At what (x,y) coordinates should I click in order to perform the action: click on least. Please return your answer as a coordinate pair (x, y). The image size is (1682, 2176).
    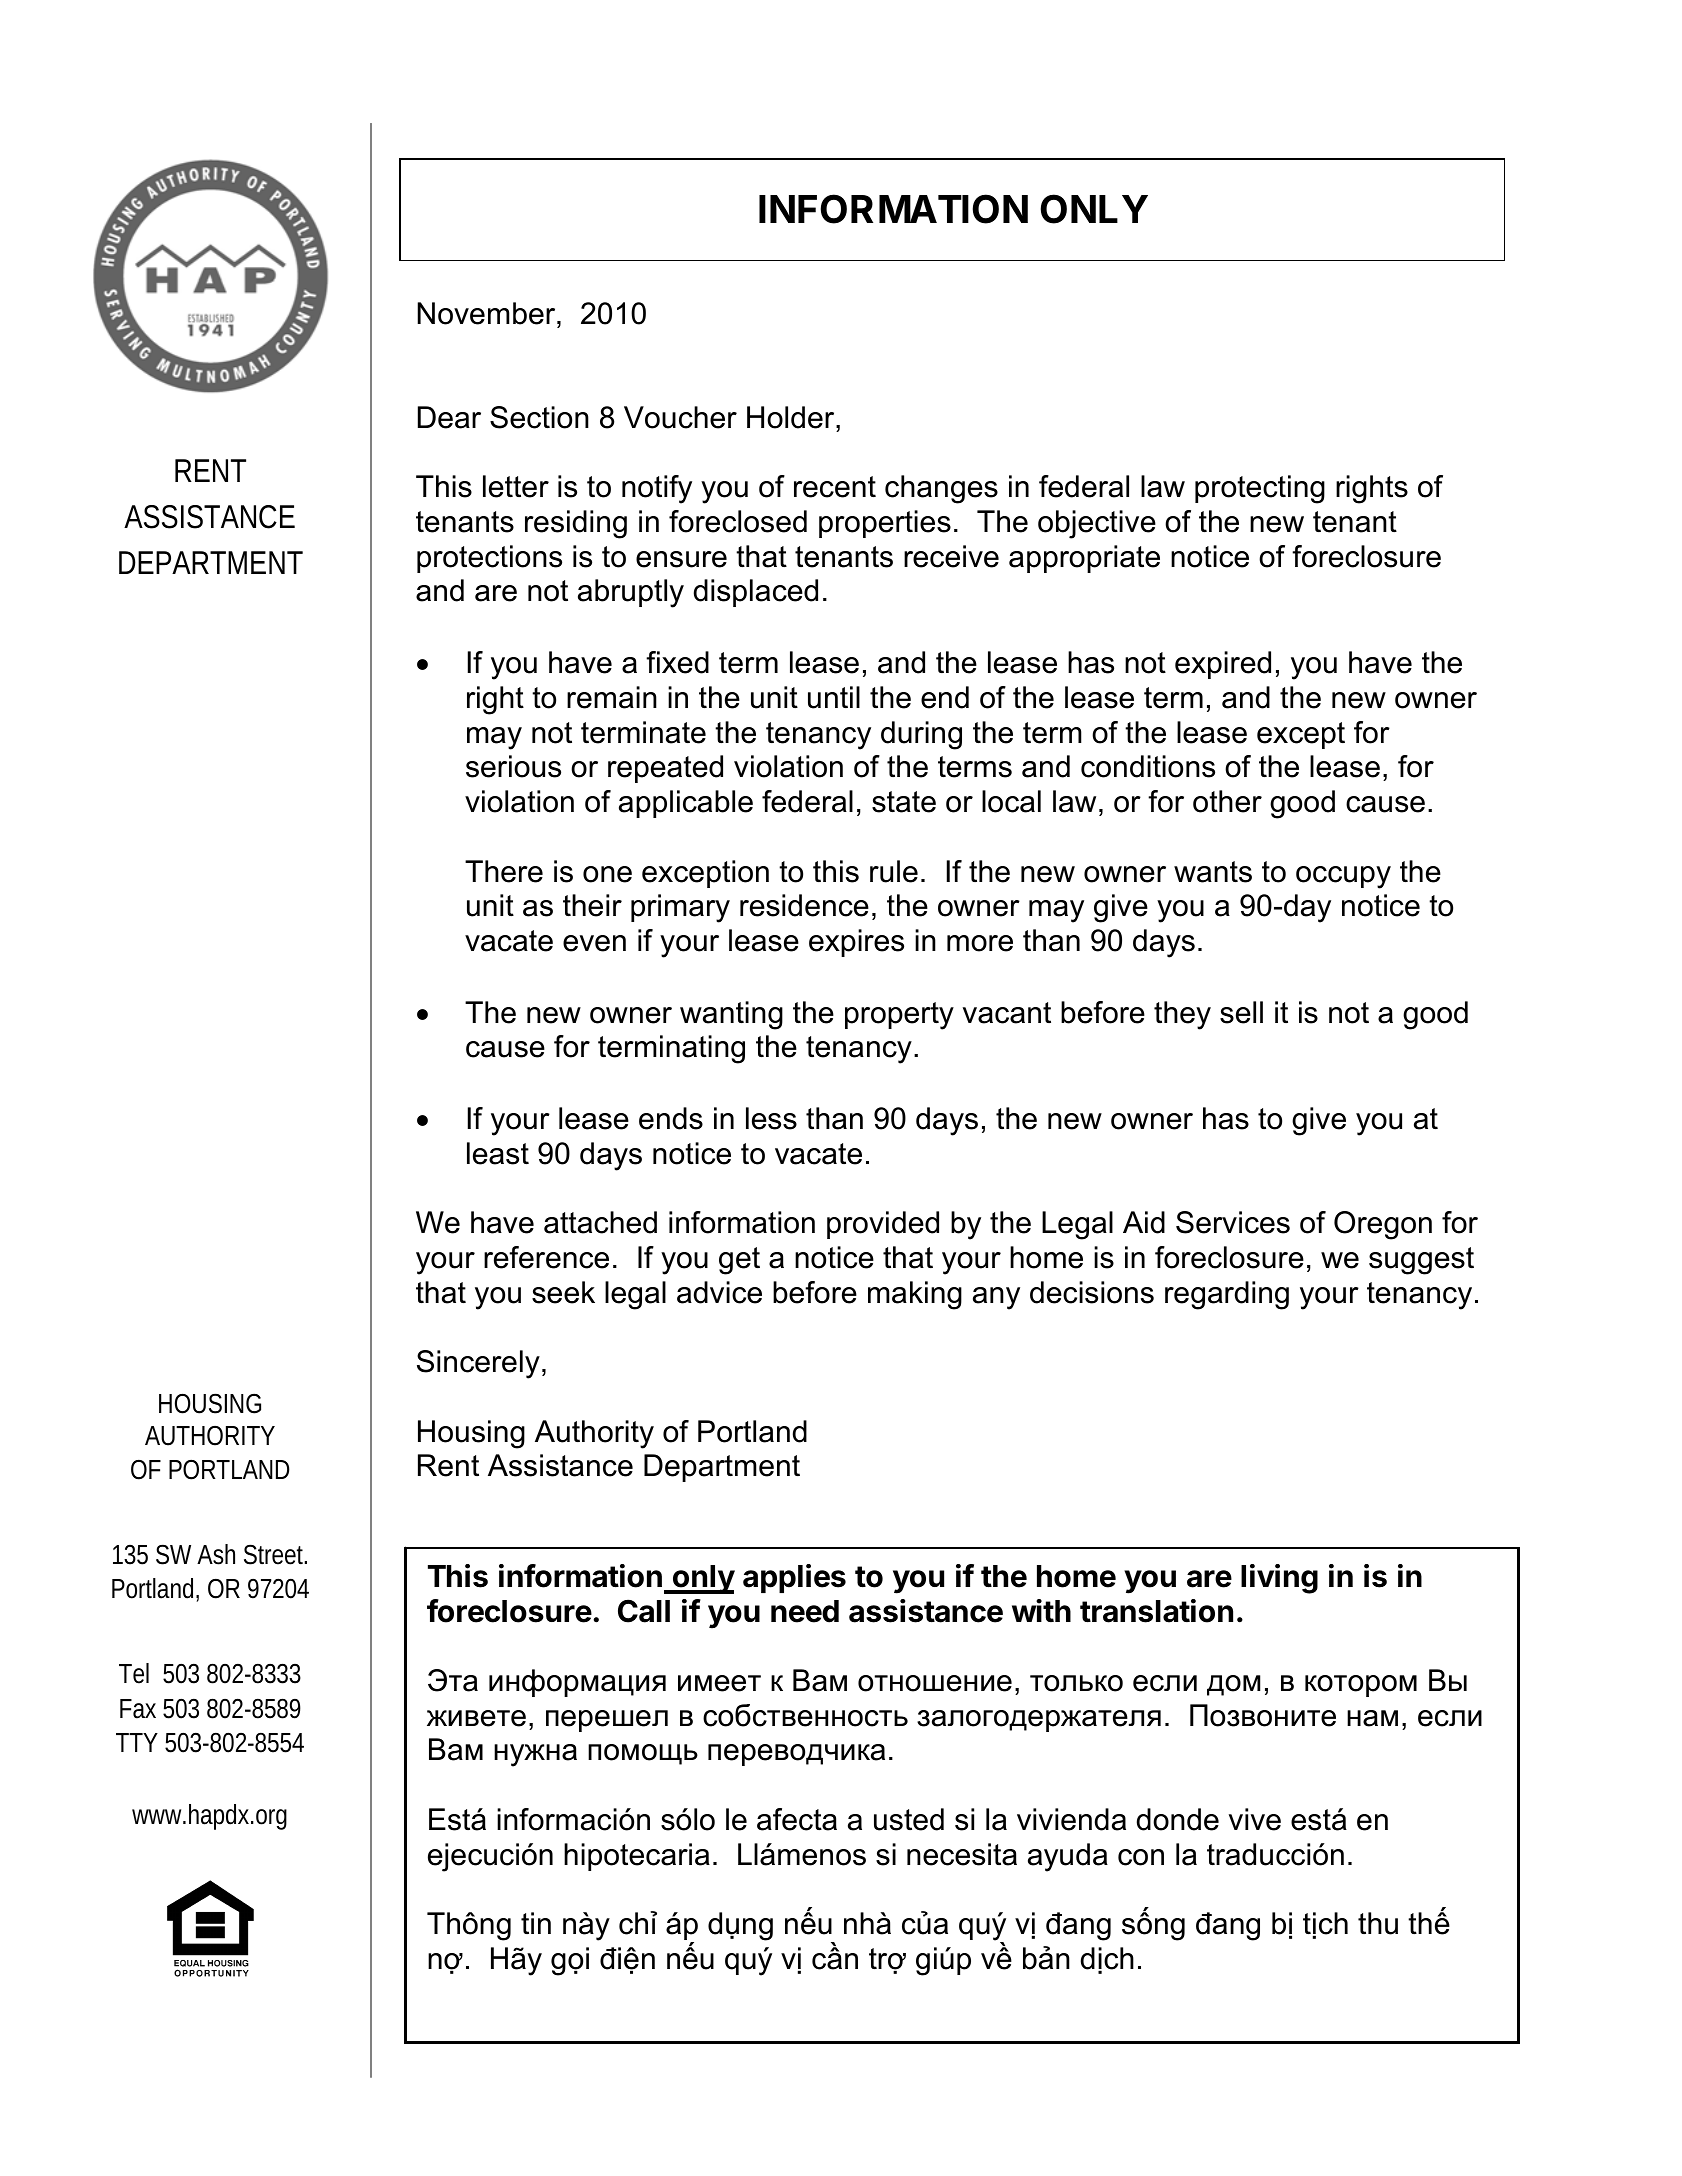
    Looking at the image, I should click on (498, 1153).
